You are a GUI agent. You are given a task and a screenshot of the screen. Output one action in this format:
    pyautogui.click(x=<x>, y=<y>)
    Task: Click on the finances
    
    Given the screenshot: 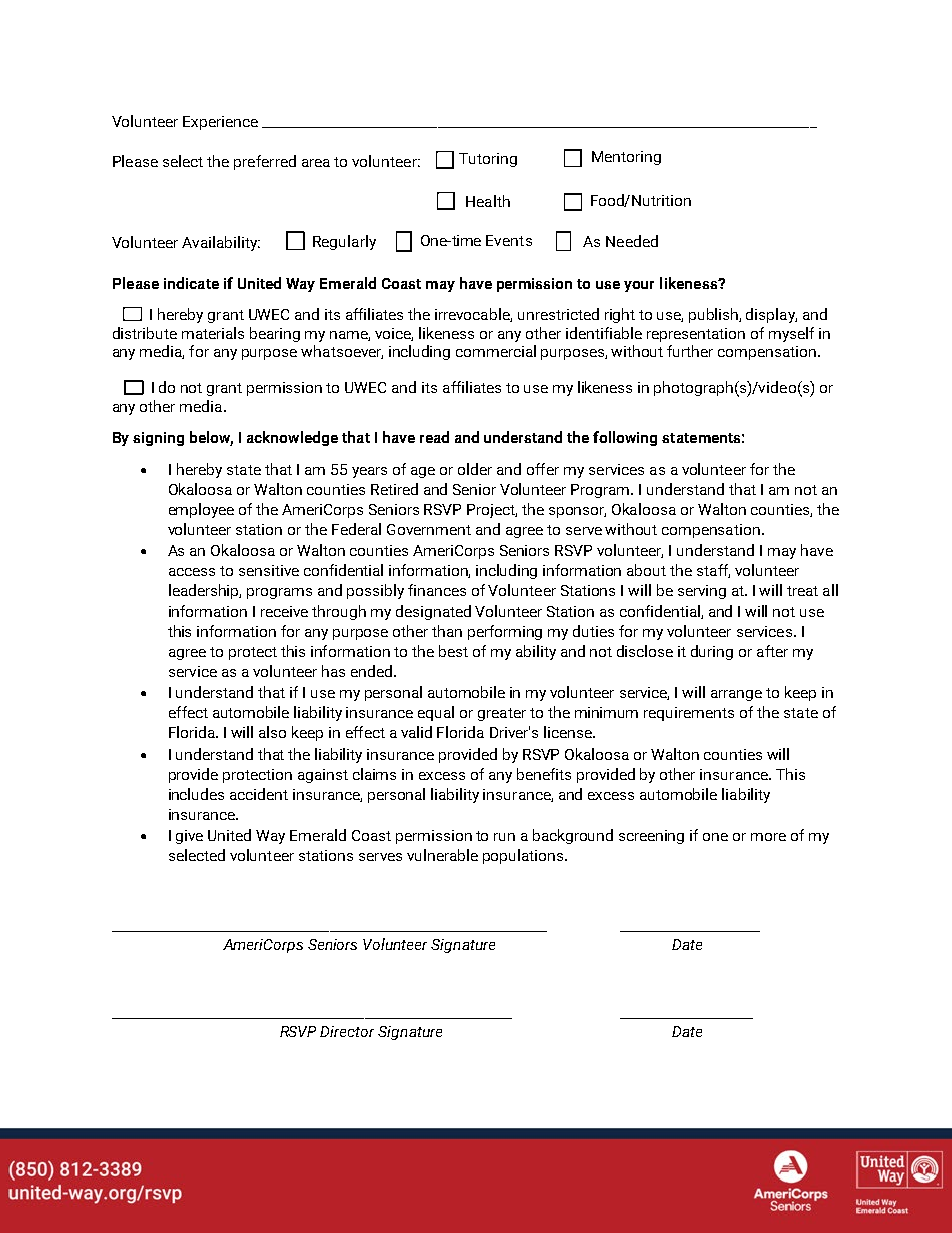 What is the action you would take?
    pyautogui.click(x=437, y=590)
